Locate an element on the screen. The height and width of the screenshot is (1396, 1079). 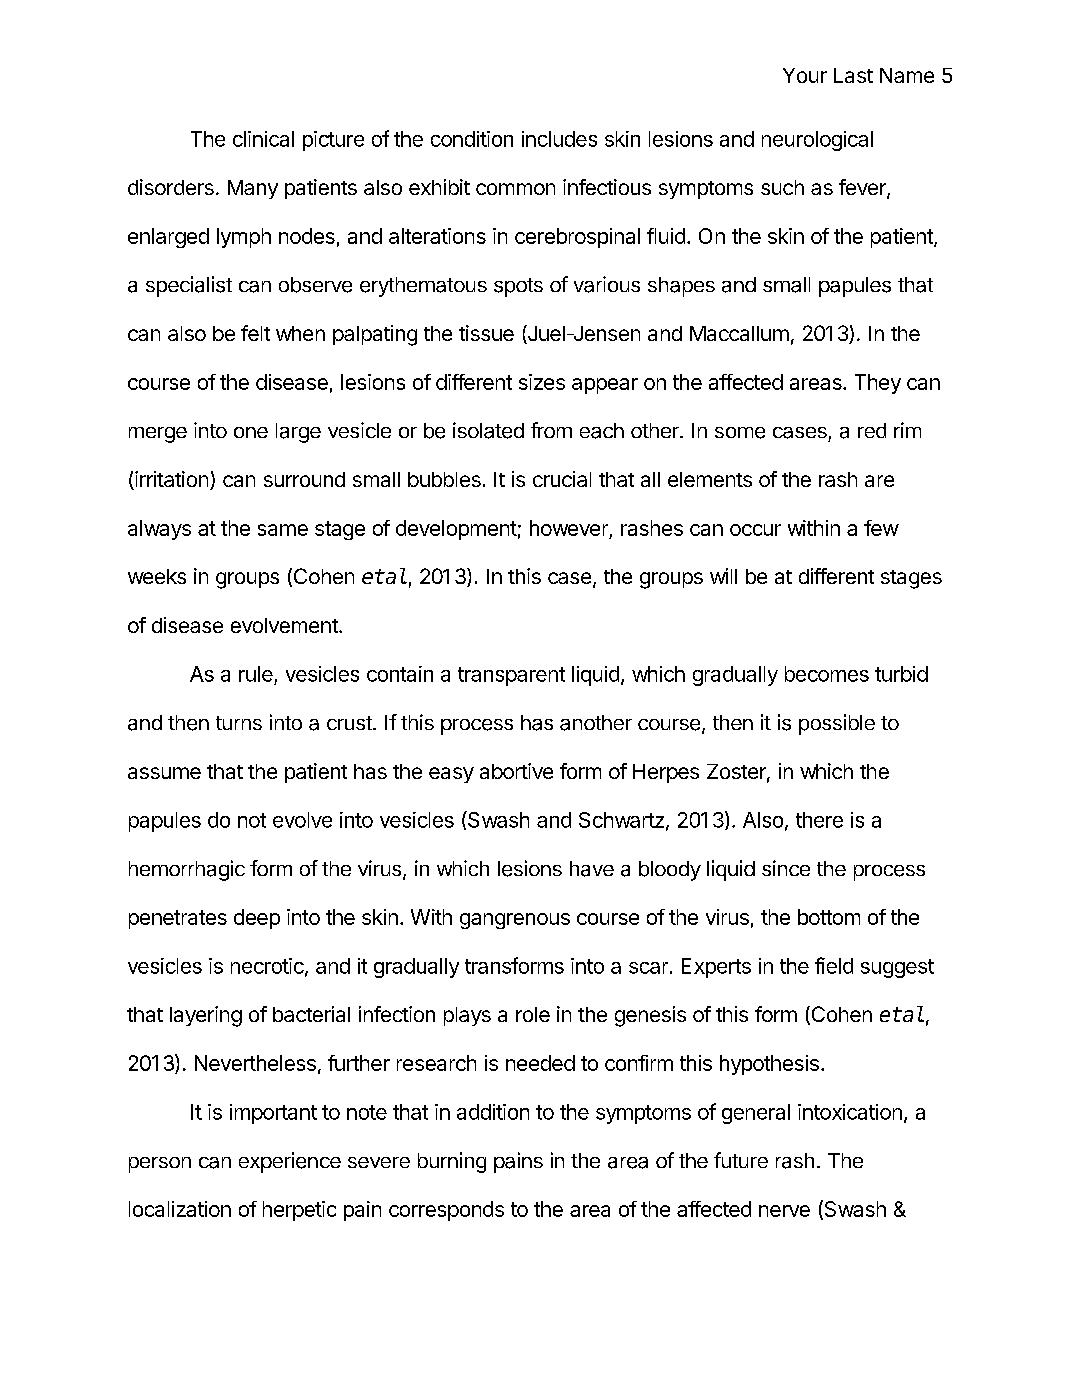
clinical is located at coordinates (263, 139).
